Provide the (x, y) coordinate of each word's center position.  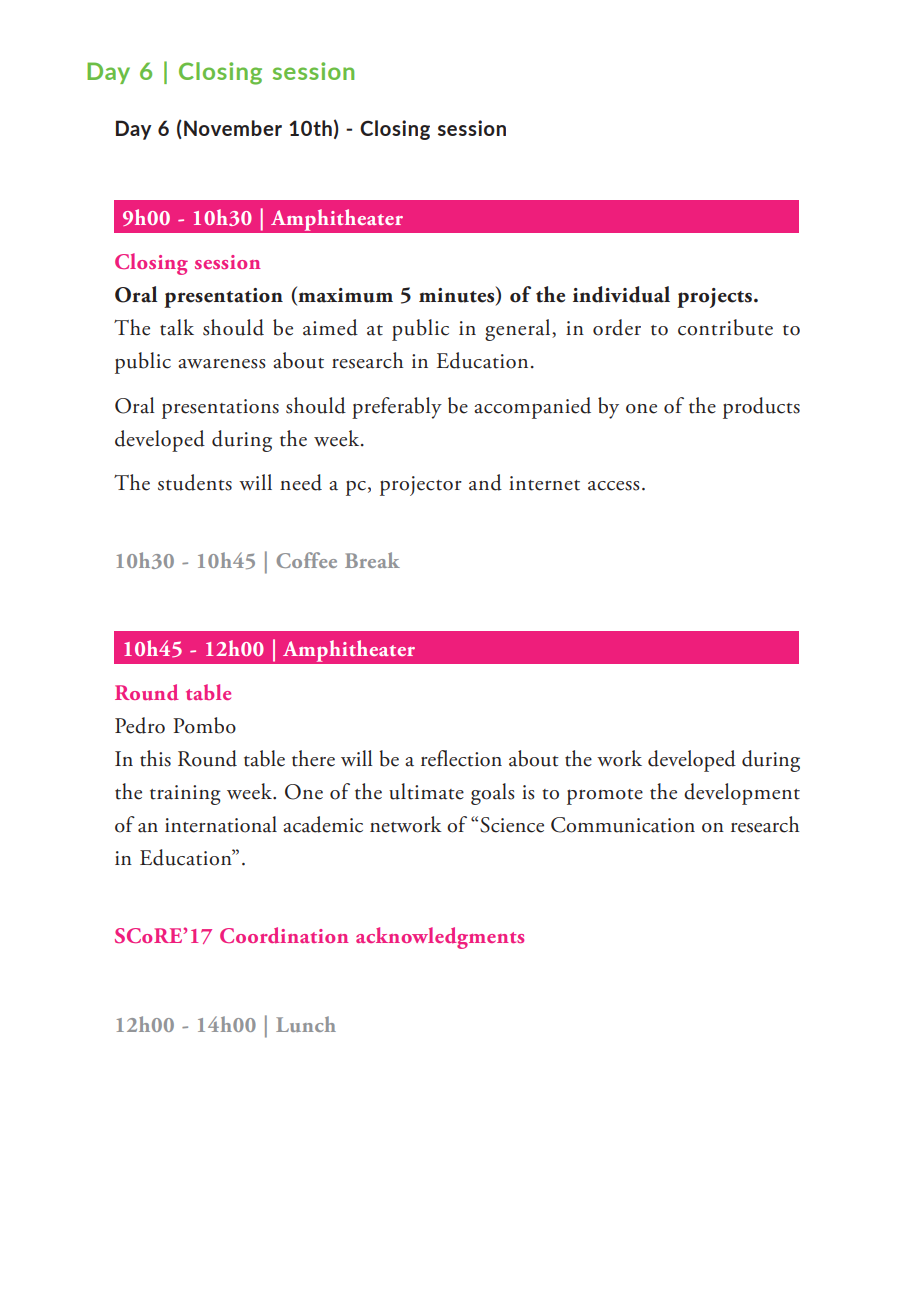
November (233, 128)
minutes (458, 295)
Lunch (306, 1024)
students (195, 482)
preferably (397, 408)
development (742, 794)
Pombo (204, 725)
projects (716, 298)
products (761, 408)
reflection (461, 758)
